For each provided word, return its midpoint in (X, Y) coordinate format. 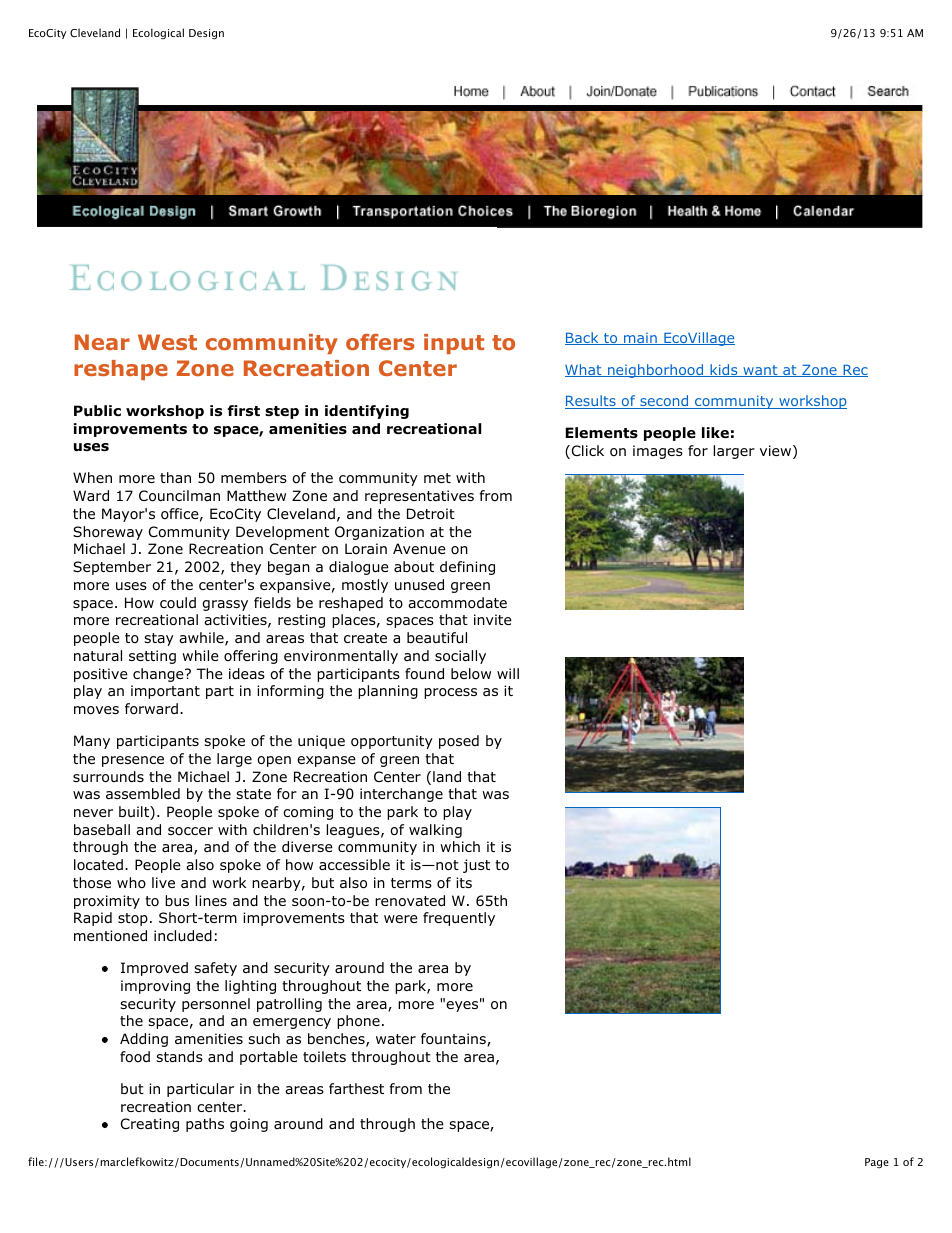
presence (133, 761)
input (454, 344)
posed (459, 742)
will (508, 673)
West (167, 342)
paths (205, 1125)
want (760, 371)
